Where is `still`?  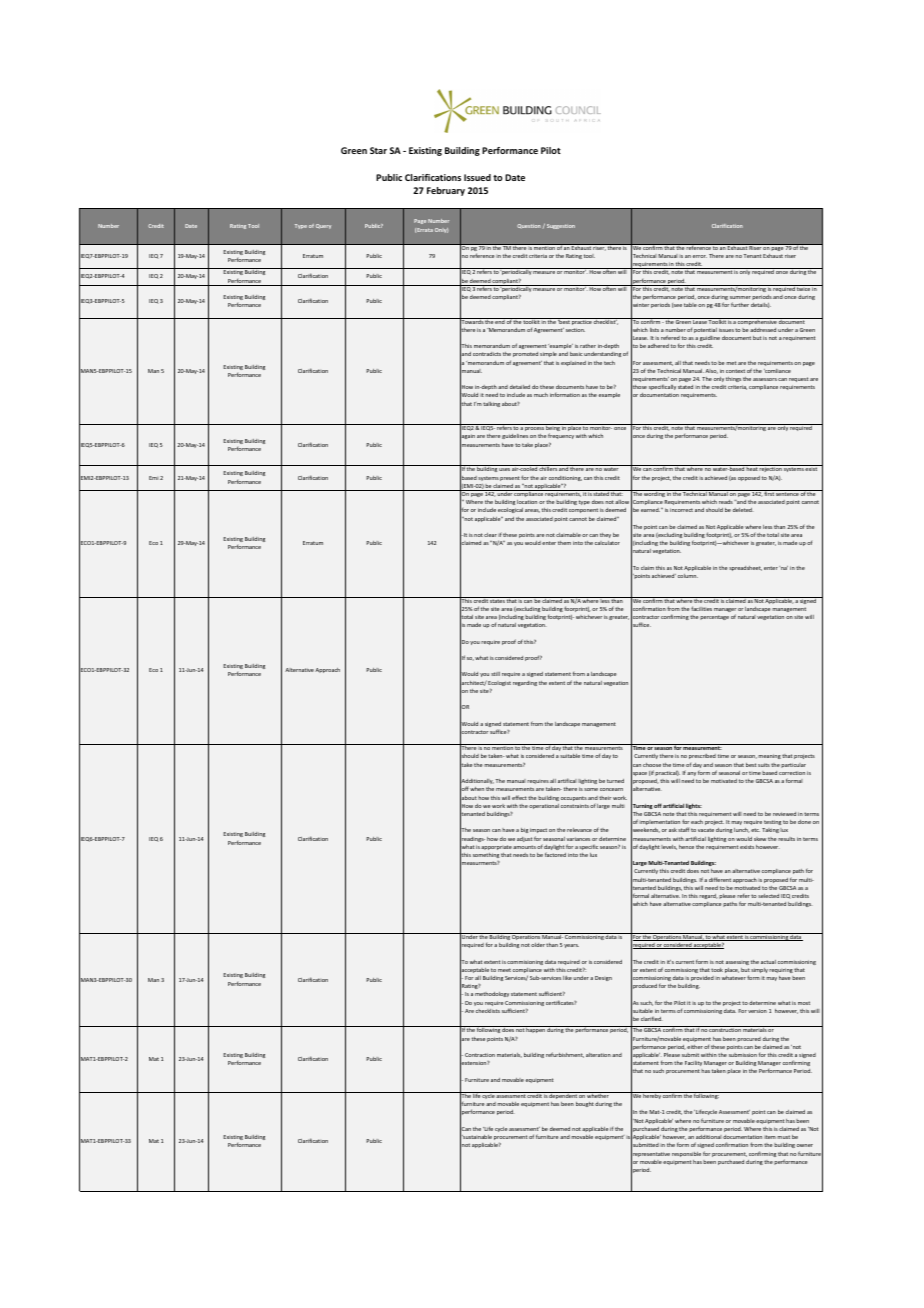
still is located at coordinates (495, 674).
